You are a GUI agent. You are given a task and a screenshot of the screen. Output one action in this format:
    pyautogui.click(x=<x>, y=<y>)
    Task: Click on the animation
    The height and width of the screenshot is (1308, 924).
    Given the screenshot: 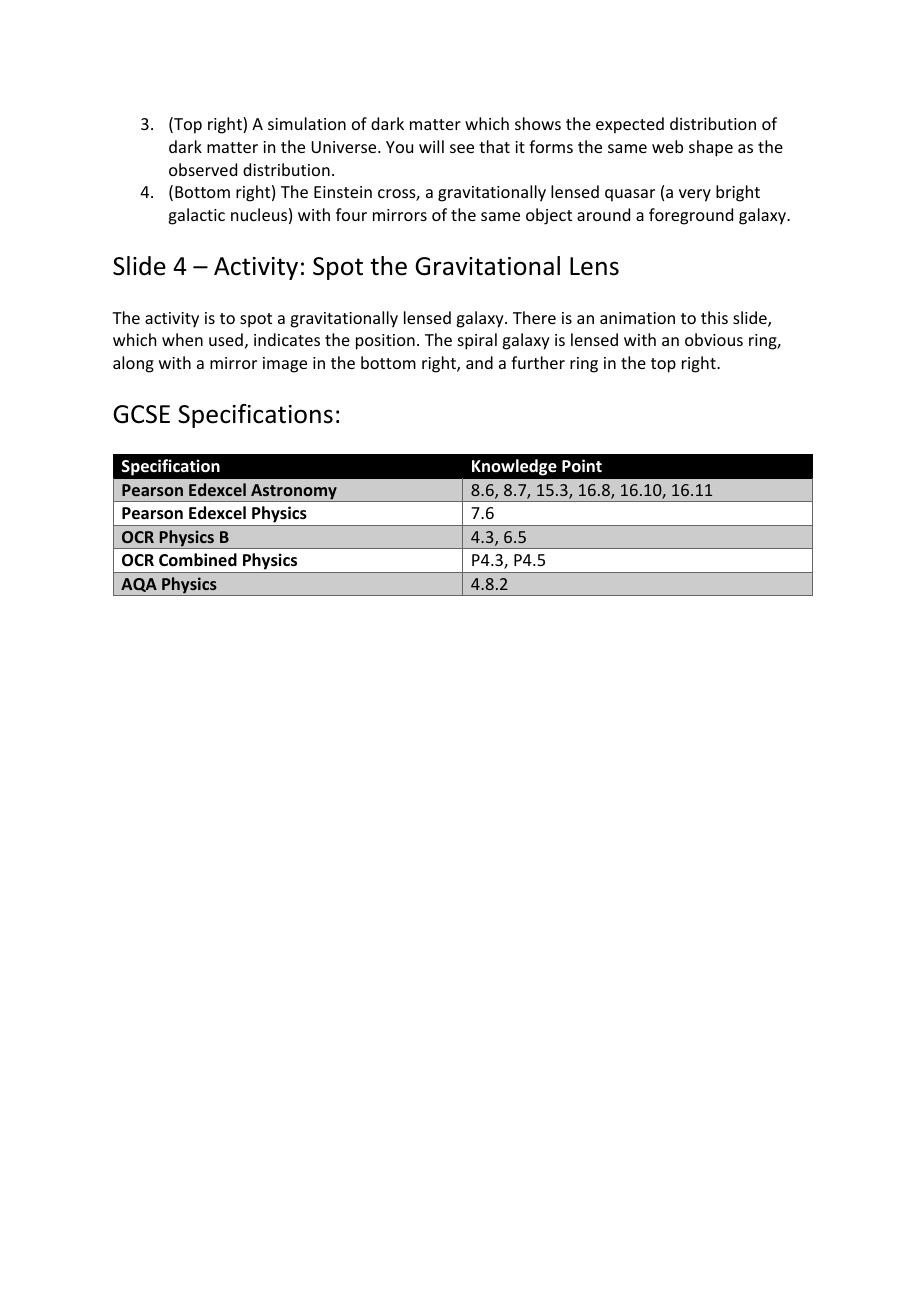 What is the action you would take?
    pyautogui.click(x=637, y=318)
